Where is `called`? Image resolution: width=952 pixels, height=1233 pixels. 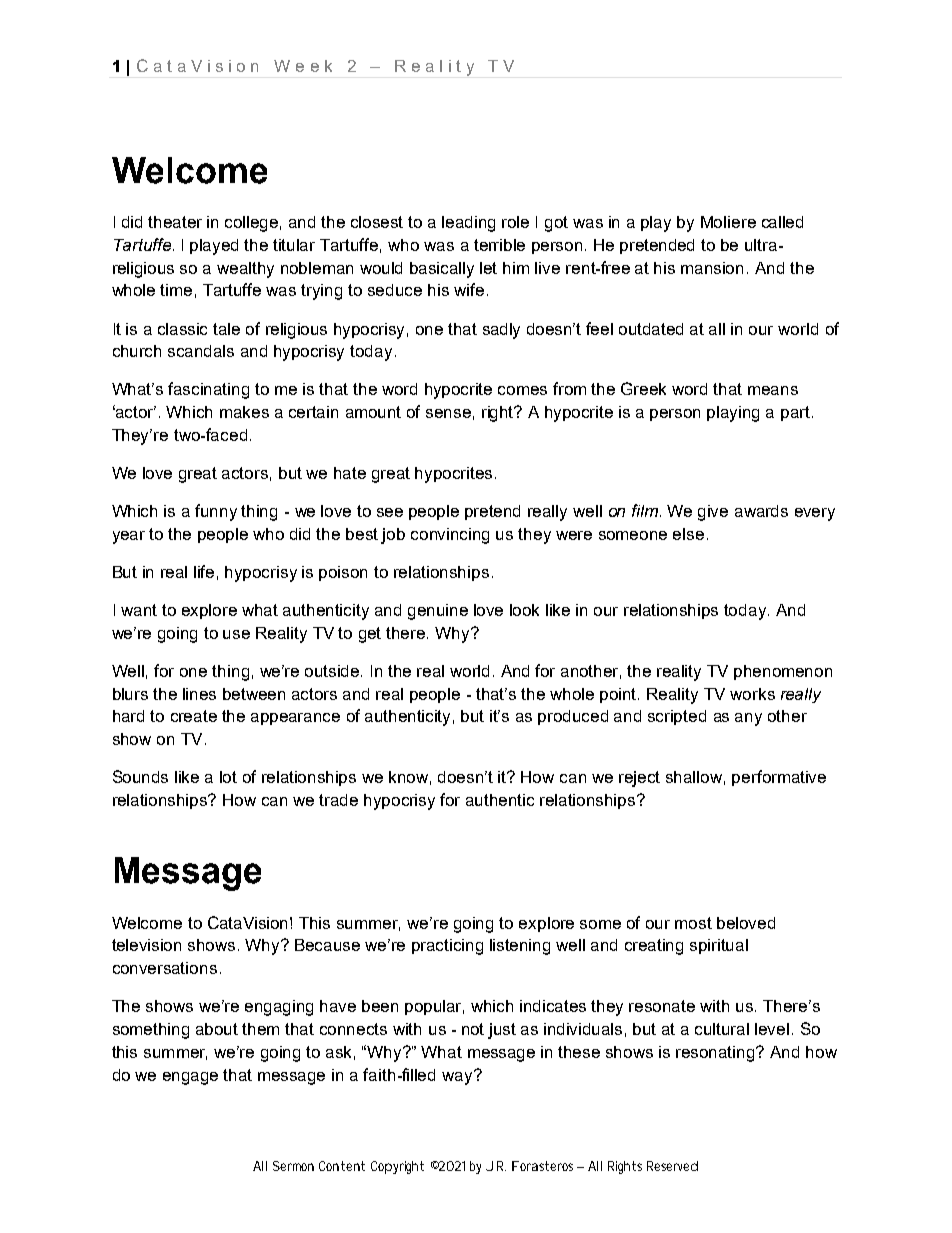 called is located at coordinates (782, 222).
